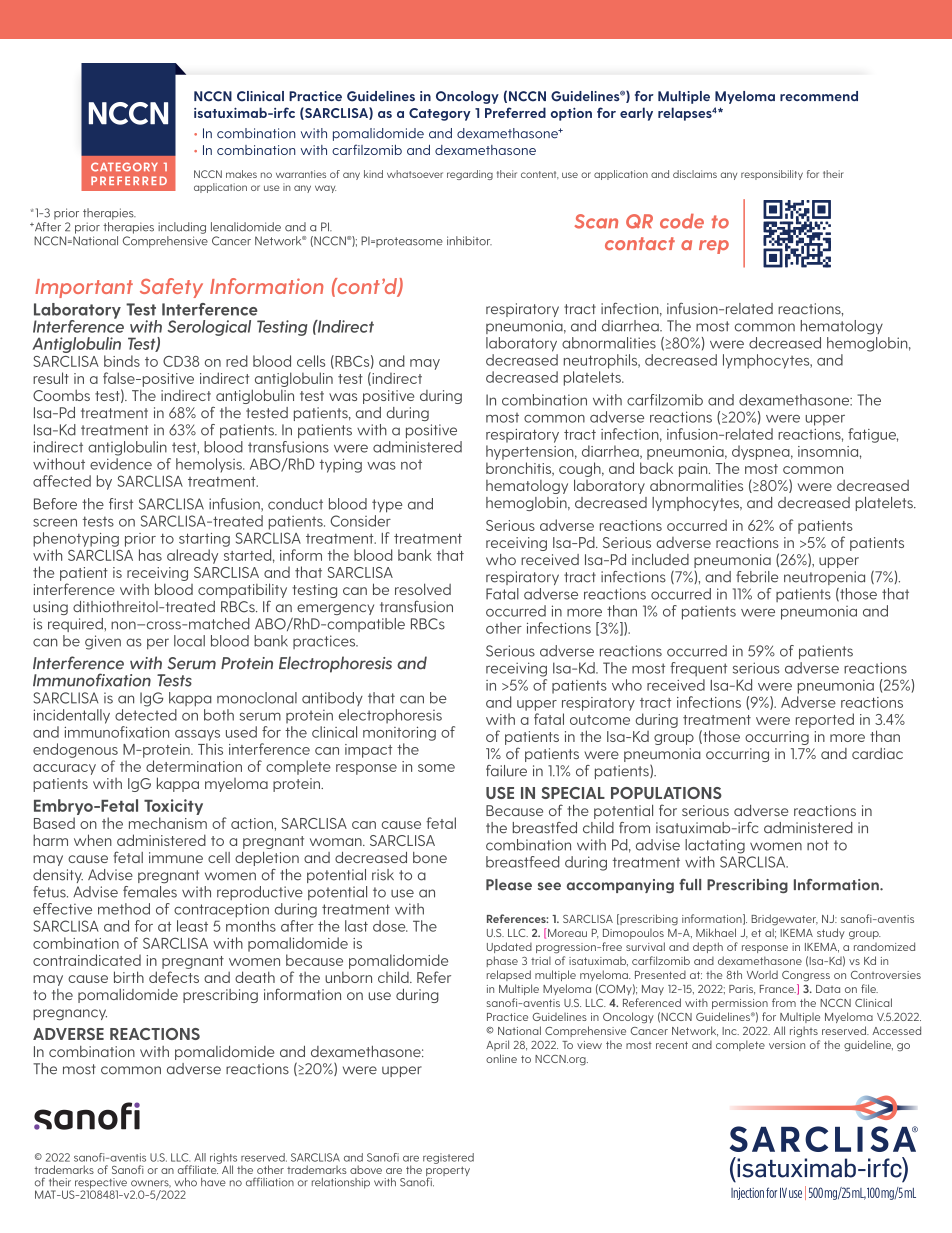 This document has height=1233, width=952. What do you see at coordinates (682, 221) in the document?
I see `code` at bounding box center [682, 221].
